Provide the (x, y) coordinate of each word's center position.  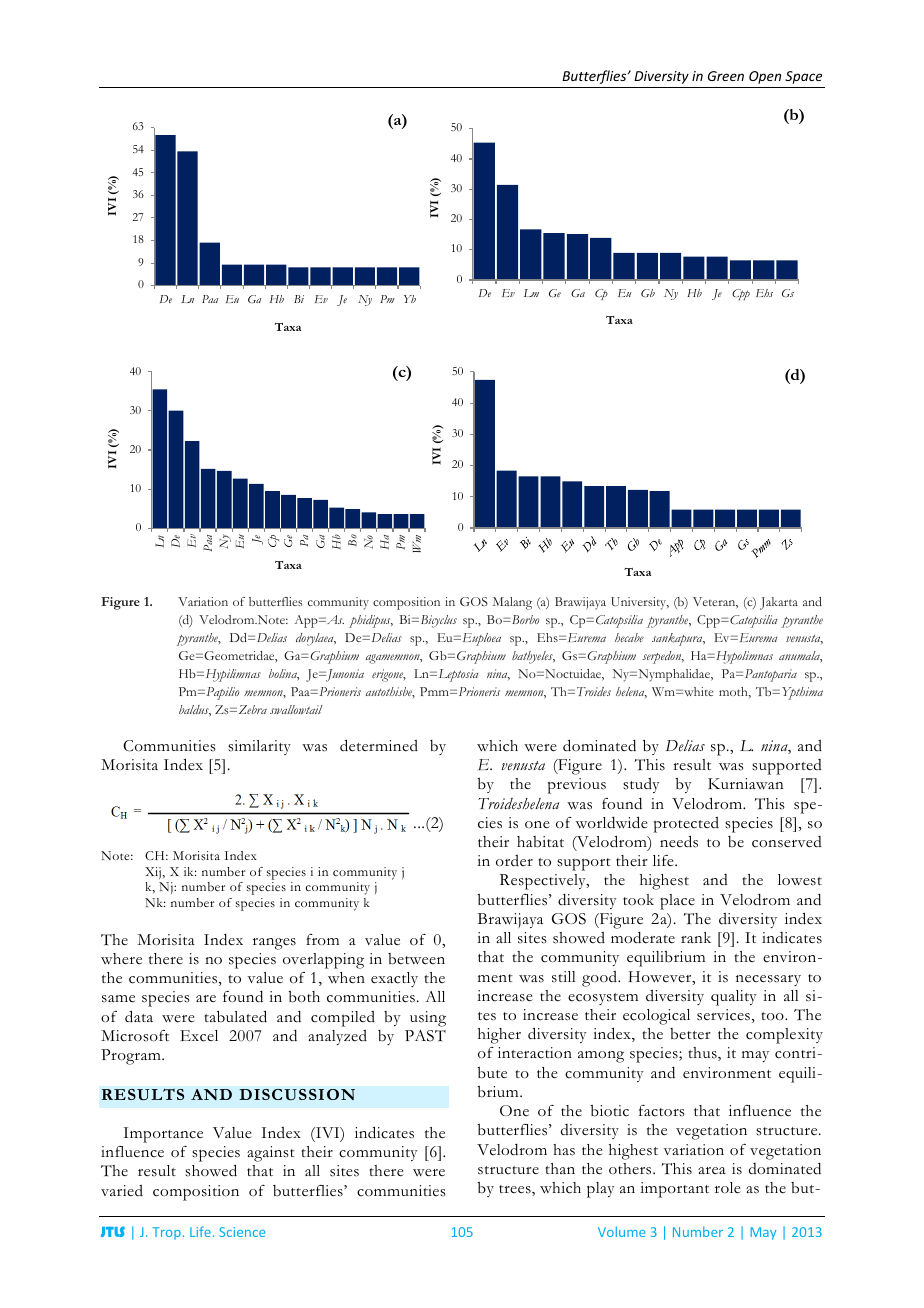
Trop (166, 1233)
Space (803, 77)
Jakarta (779, 603)
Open (765, 77)
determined (379, 745)
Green (726, 76)
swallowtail (296, 709)
